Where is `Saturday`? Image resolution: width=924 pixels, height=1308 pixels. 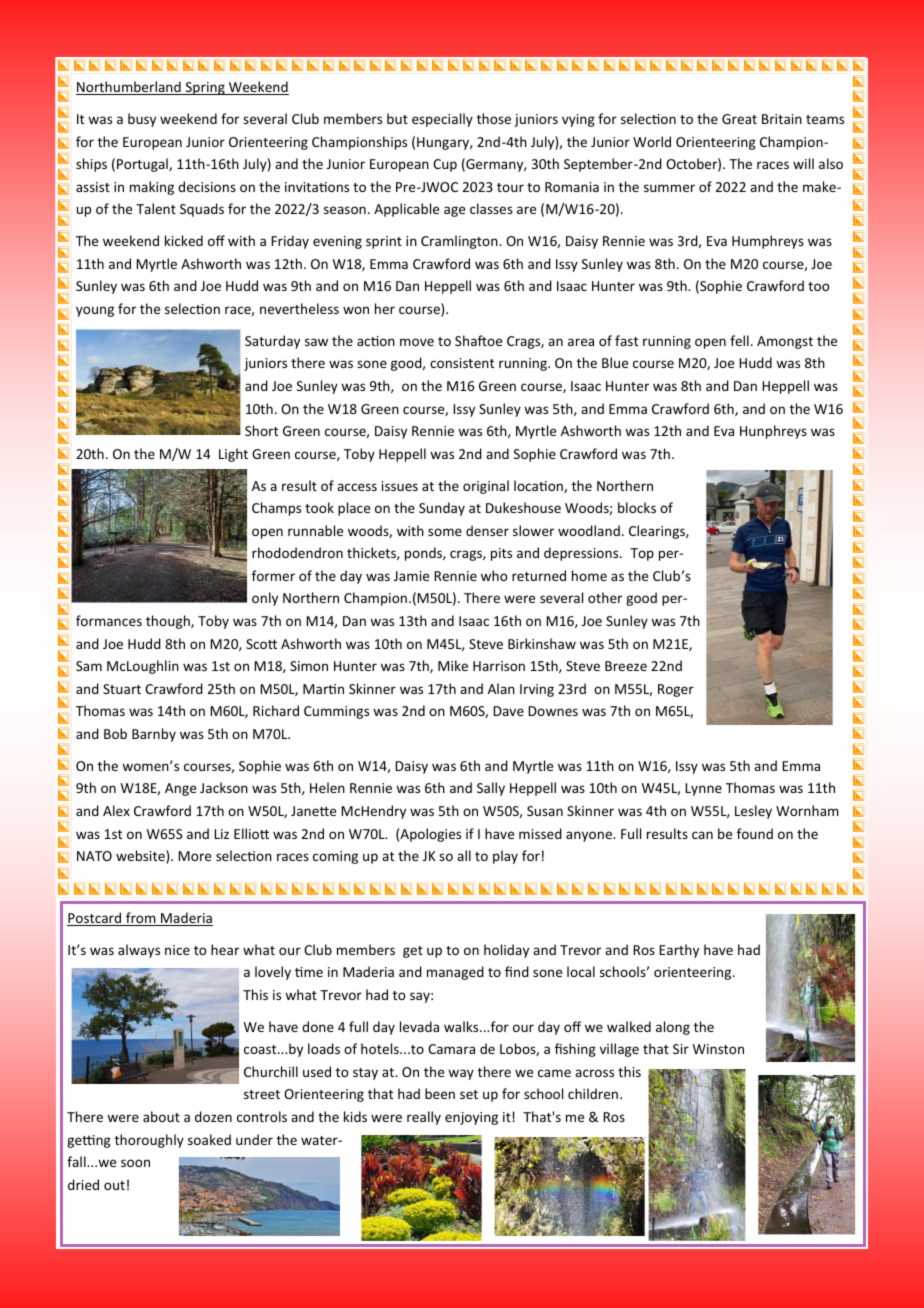 Saturday is located at coordinates (272, 342).
